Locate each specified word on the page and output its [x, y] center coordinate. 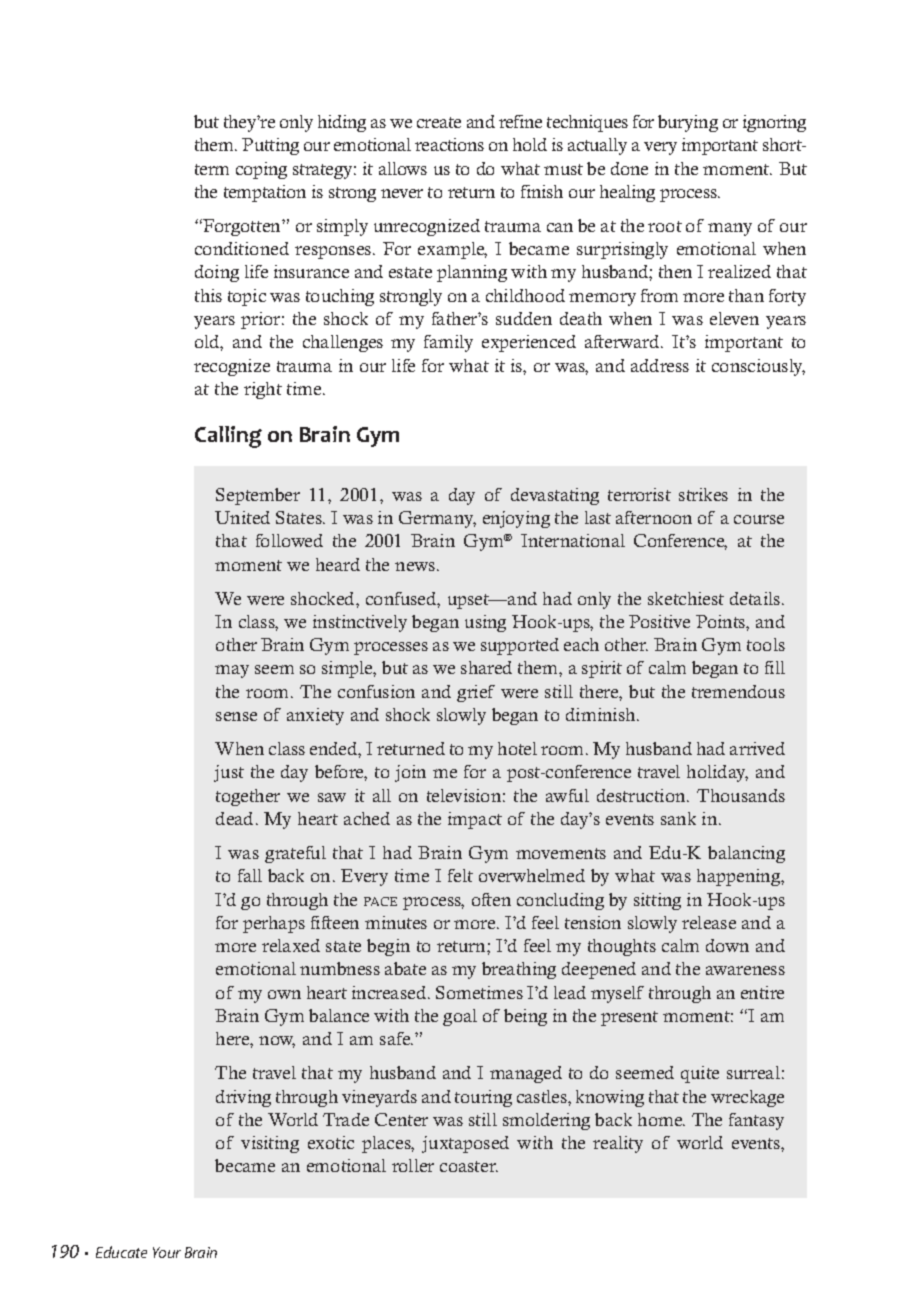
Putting [270, 146]
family [448, 343]
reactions [449, 144]
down [727, 945]
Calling [228, 437]
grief [476, 693]
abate [405, 968]
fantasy [756, 1121]
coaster [469, 1166]
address [660, 365]
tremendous [738, 691]
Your [167, 1252]
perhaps [274, 924]
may [232, 671]
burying [688, 123]
